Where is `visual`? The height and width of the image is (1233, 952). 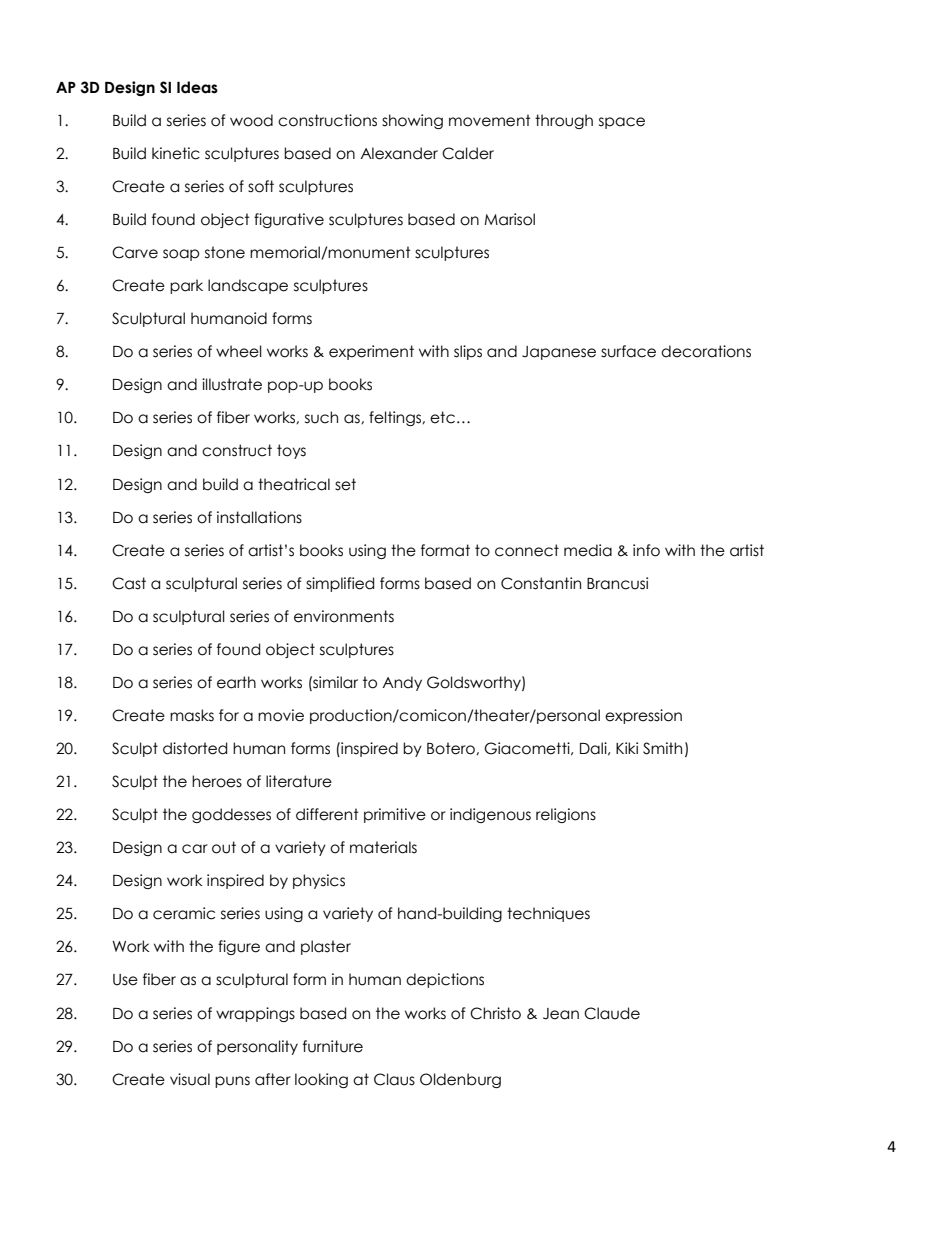 visual is located at coordinates (190, 1079).
